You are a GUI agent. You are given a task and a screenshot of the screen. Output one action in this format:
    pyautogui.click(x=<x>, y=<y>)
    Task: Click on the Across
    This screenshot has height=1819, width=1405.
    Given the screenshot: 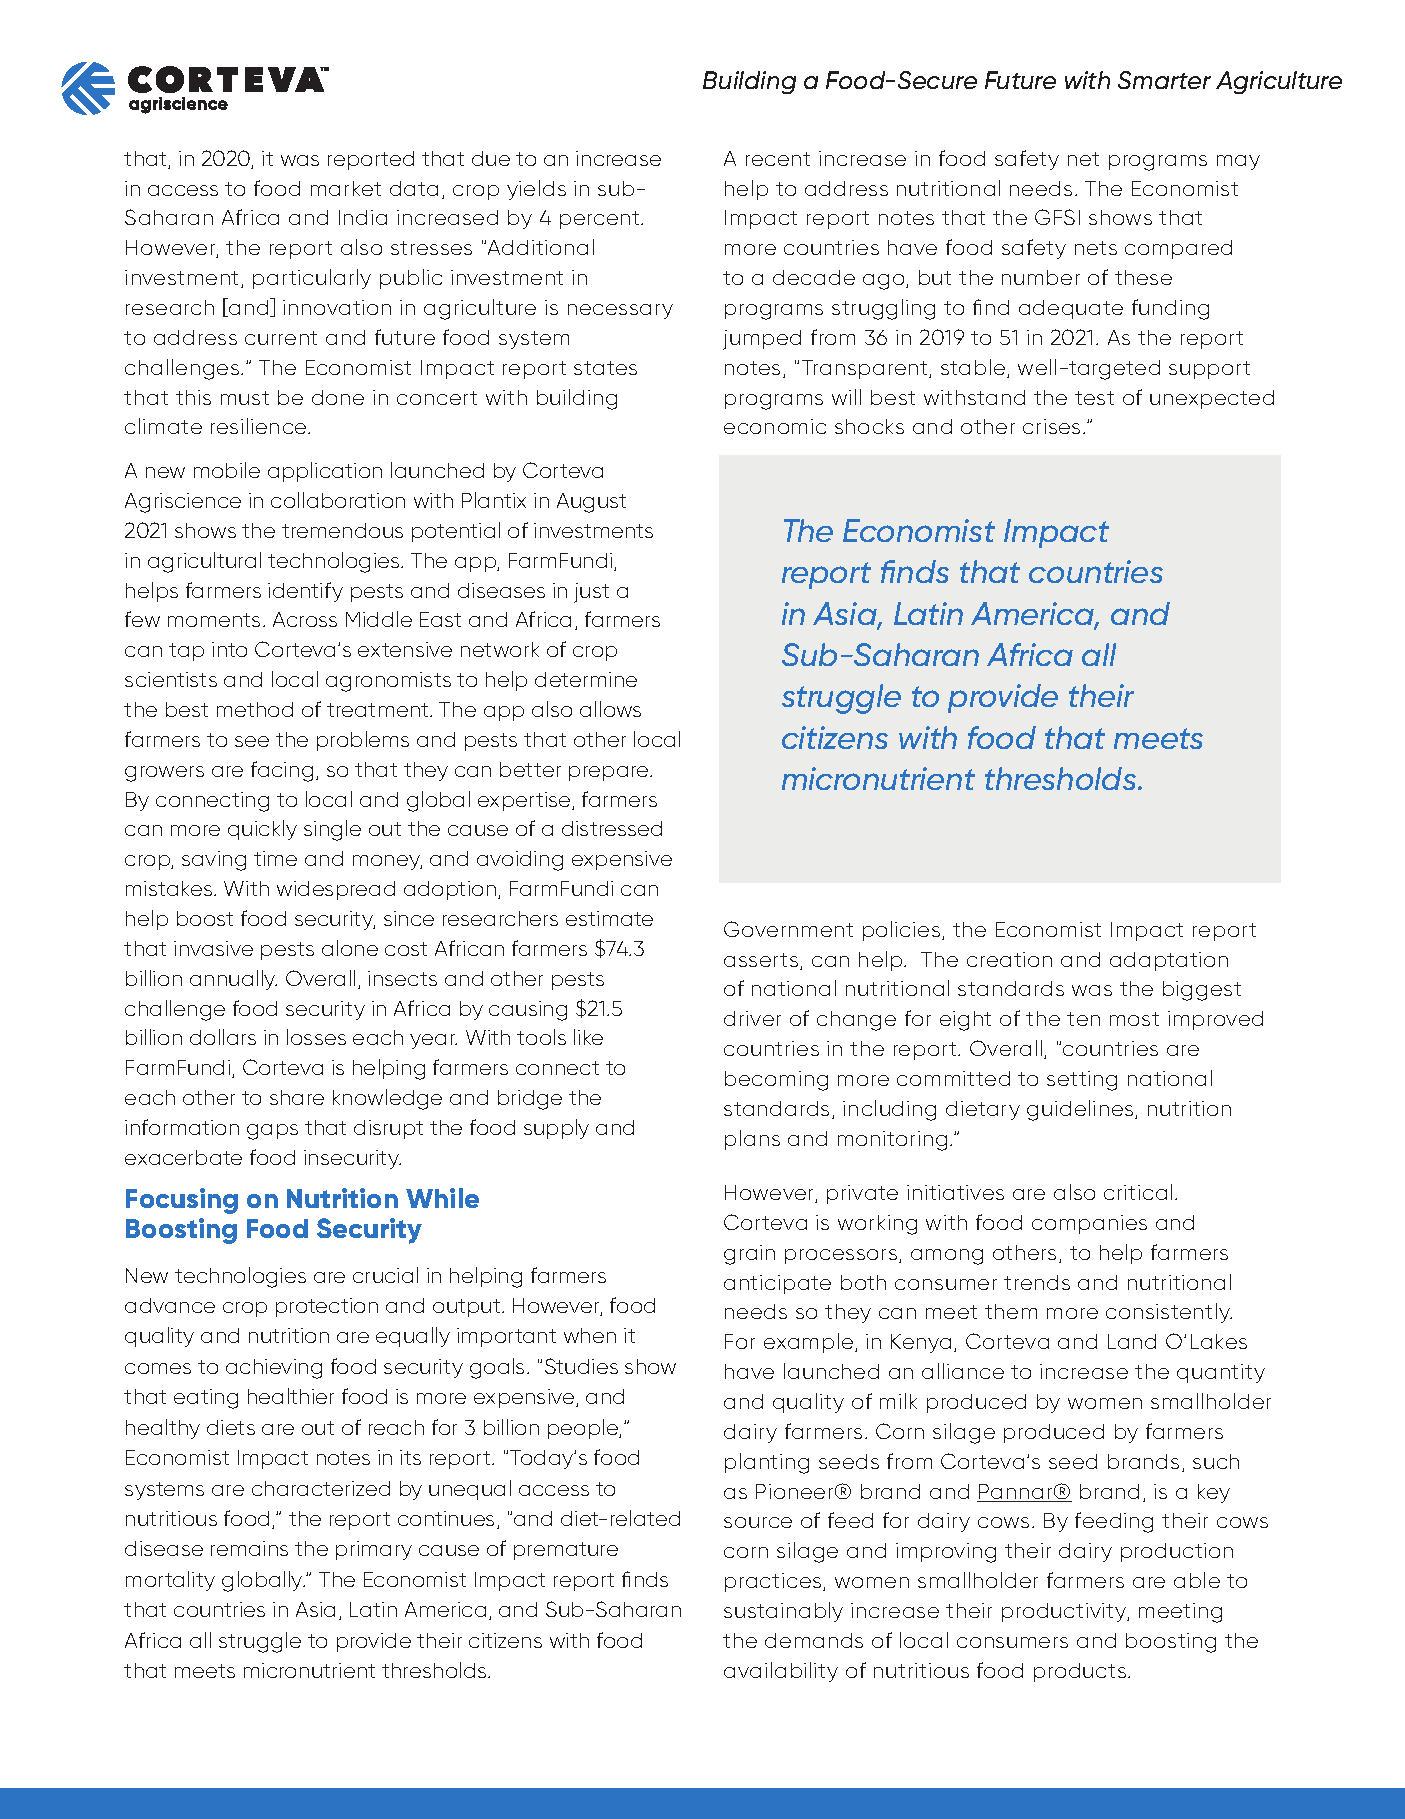 What is the action you would take?
    pyautogui.click(x=305, y=619)
